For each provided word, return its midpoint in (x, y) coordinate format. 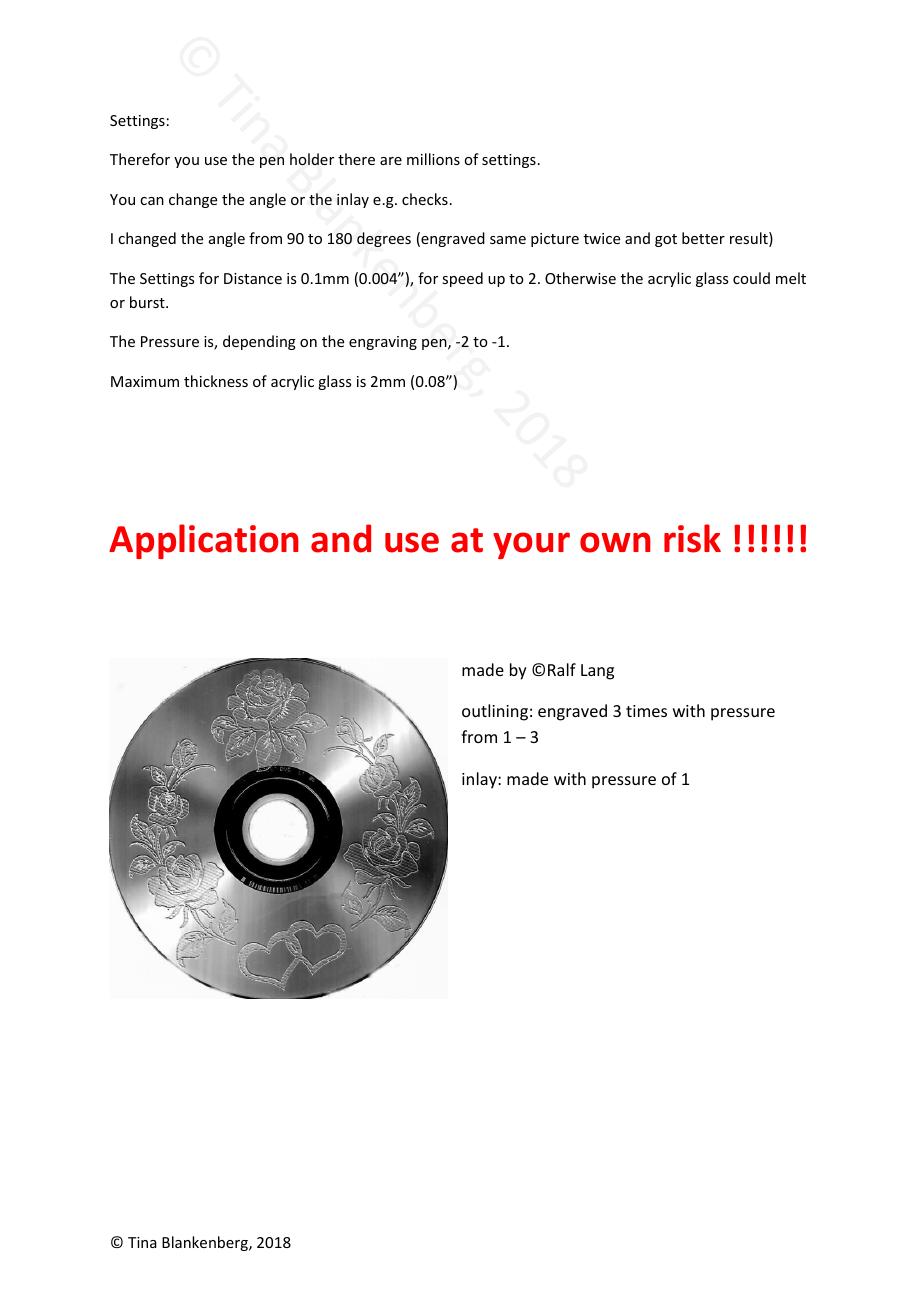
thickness (216, 381)
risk (692, 538)
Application (204, 541)
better (703, 238)
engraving (383, 343)
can (152, 201)
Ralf (562, 669)
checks (425, 199)
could (751, 278)
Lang (597, 672)
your (531, 545)
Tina (142, 1242)
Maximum (145, 381)
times (646, 711)
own (615, 542)
